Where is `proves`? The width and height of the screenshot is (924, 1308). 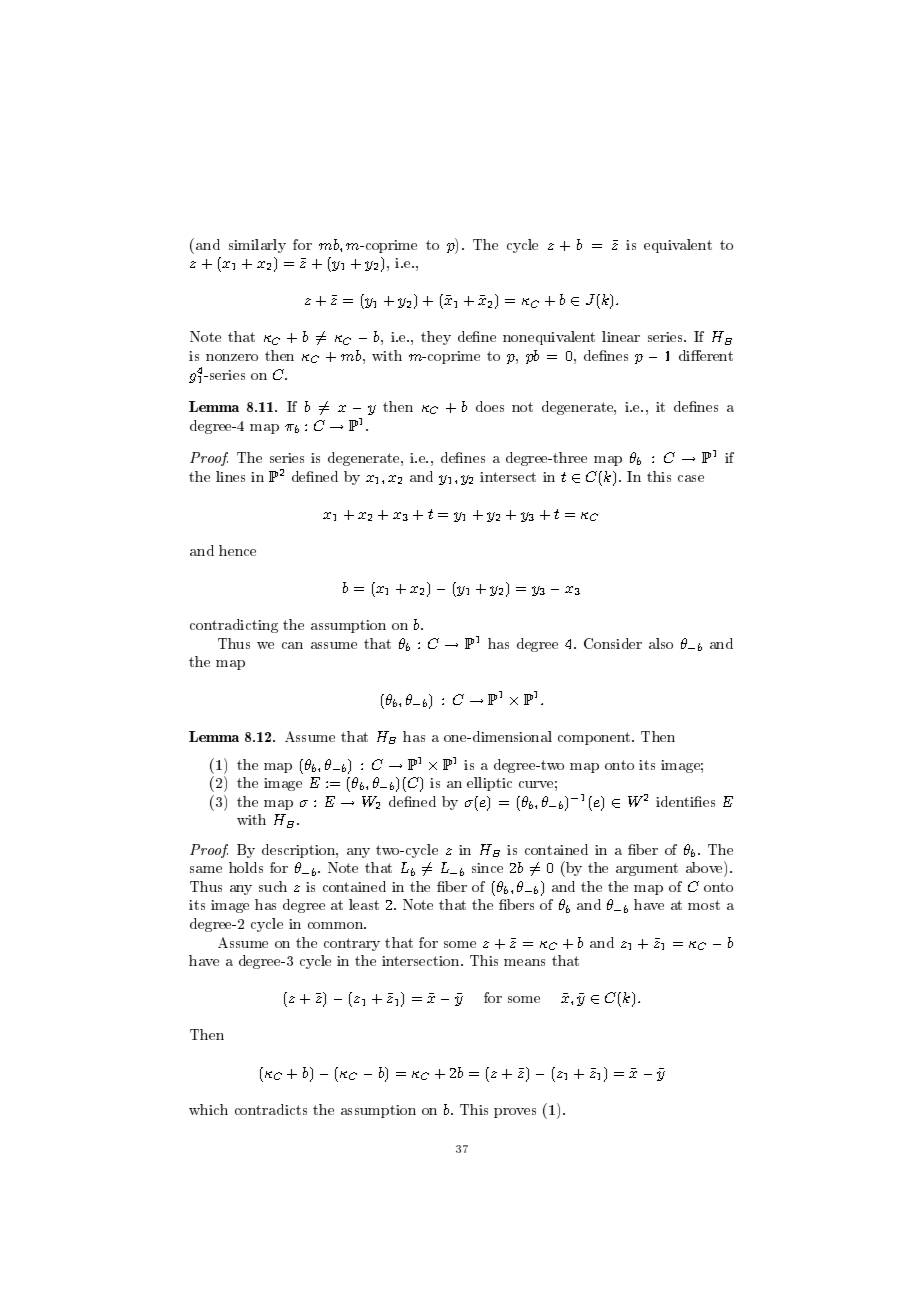 proves is located at coordinates (515, 1113).
